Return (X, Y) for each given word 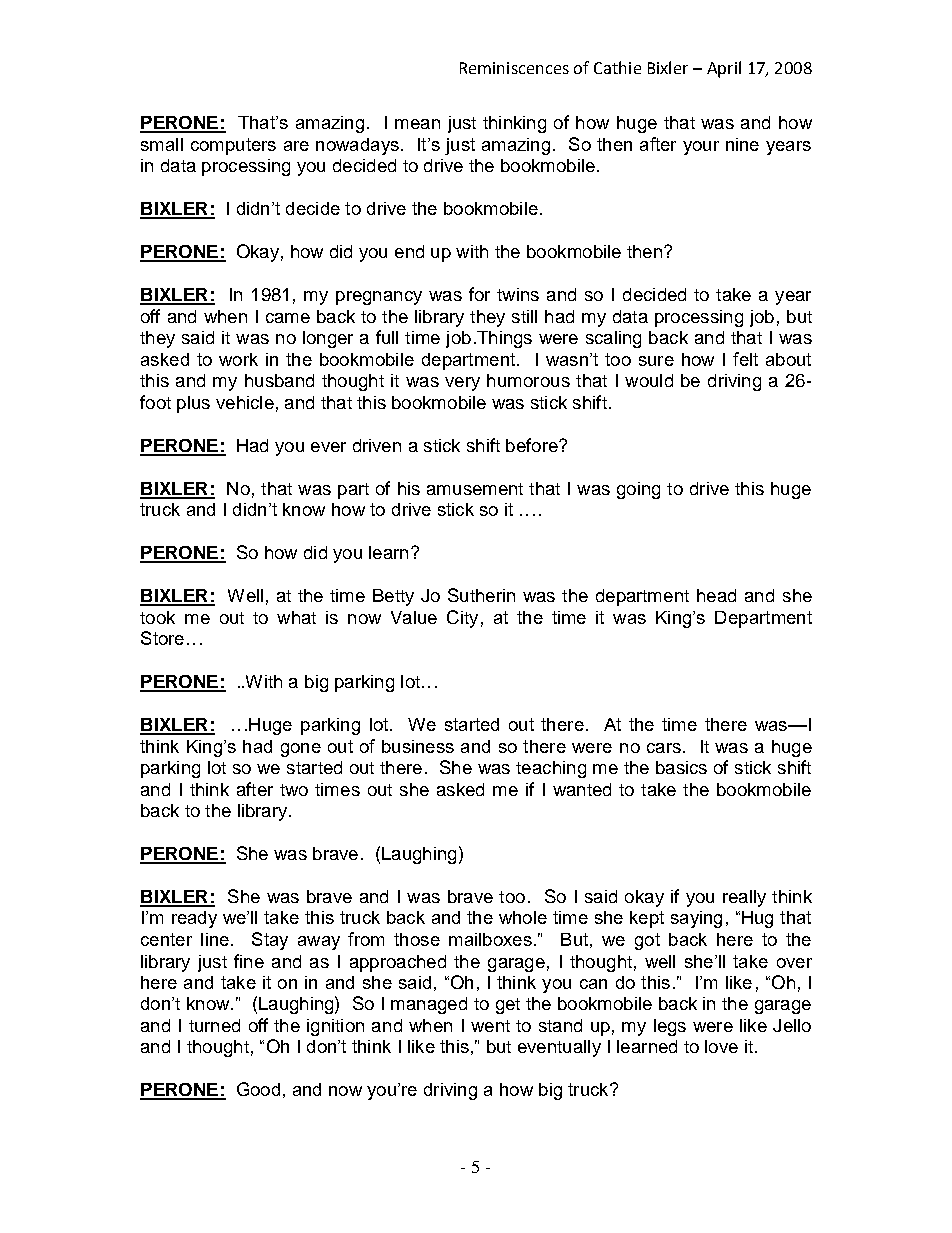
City (462, 619)
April (724, 69)
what (296, 617)
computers (233, 146)
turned (214, 1025)
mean (417, 124)
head (716, 595)
